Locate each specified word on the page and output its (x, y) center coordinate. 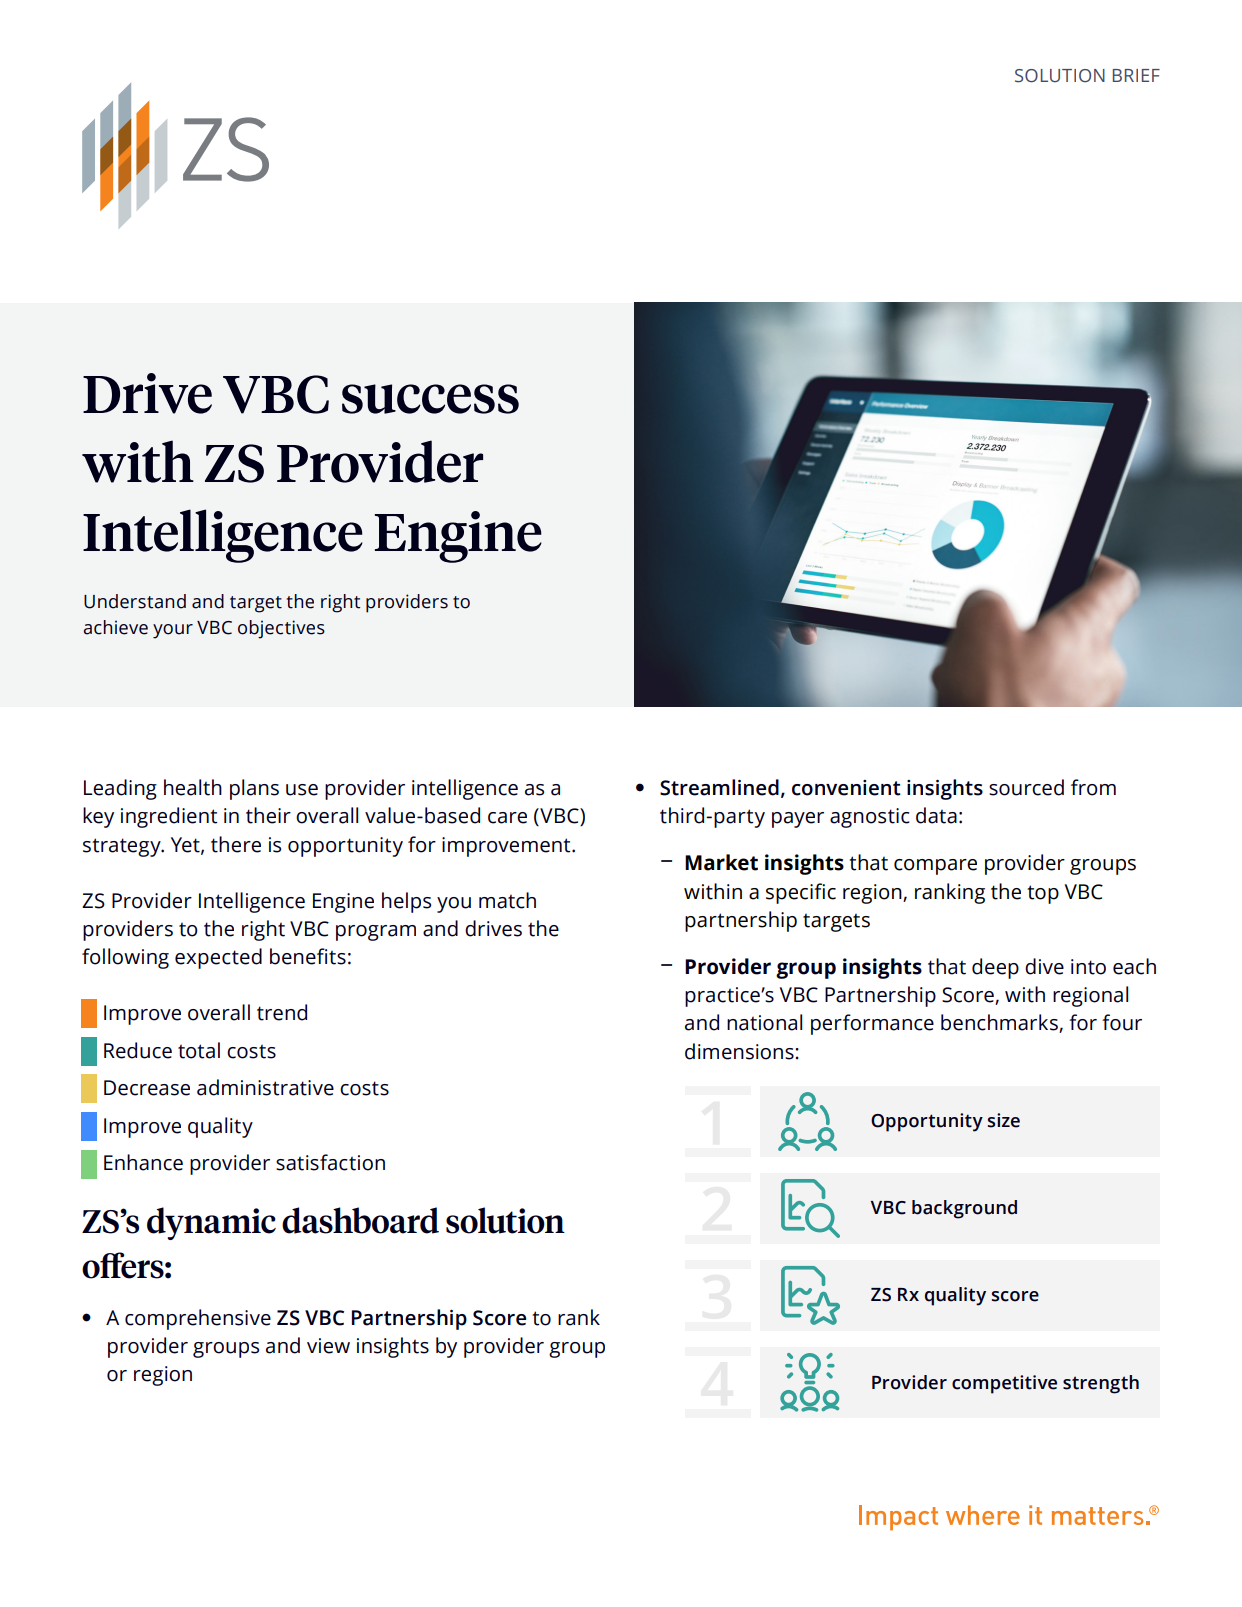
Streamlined (719, 787)
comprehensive (198, 1319)
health (193, 787)
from (1093, 787)
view (328, 1346)
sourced (1026, 787)
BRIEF (1136, 75)
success (430, 399)
